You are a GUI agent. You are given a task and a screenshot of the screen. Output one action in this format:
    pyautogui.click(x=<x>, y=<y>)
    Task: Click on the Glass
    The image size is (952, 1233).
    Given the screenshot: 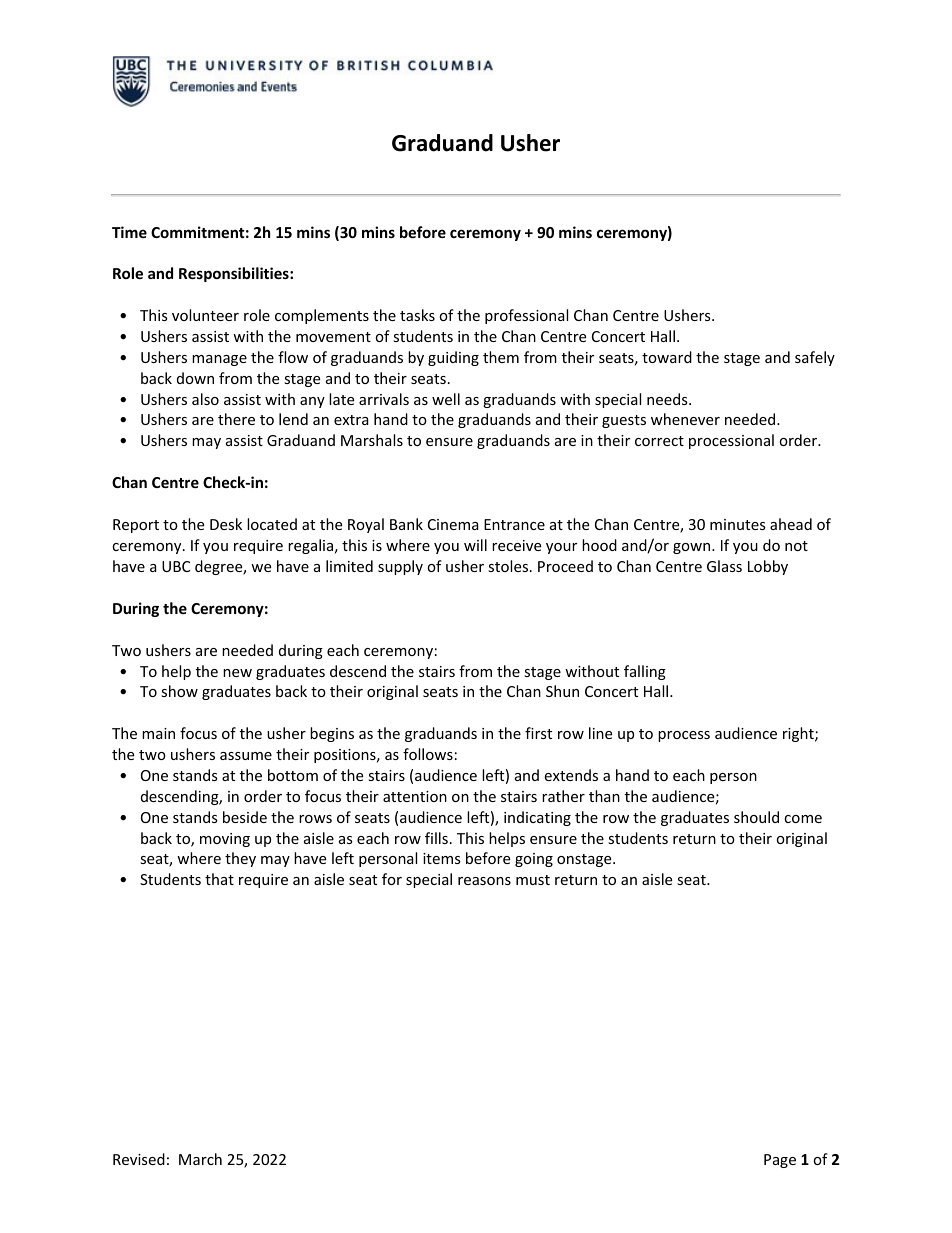 What is the action you would take?
    pyautogui.click(x=724, y=566)
